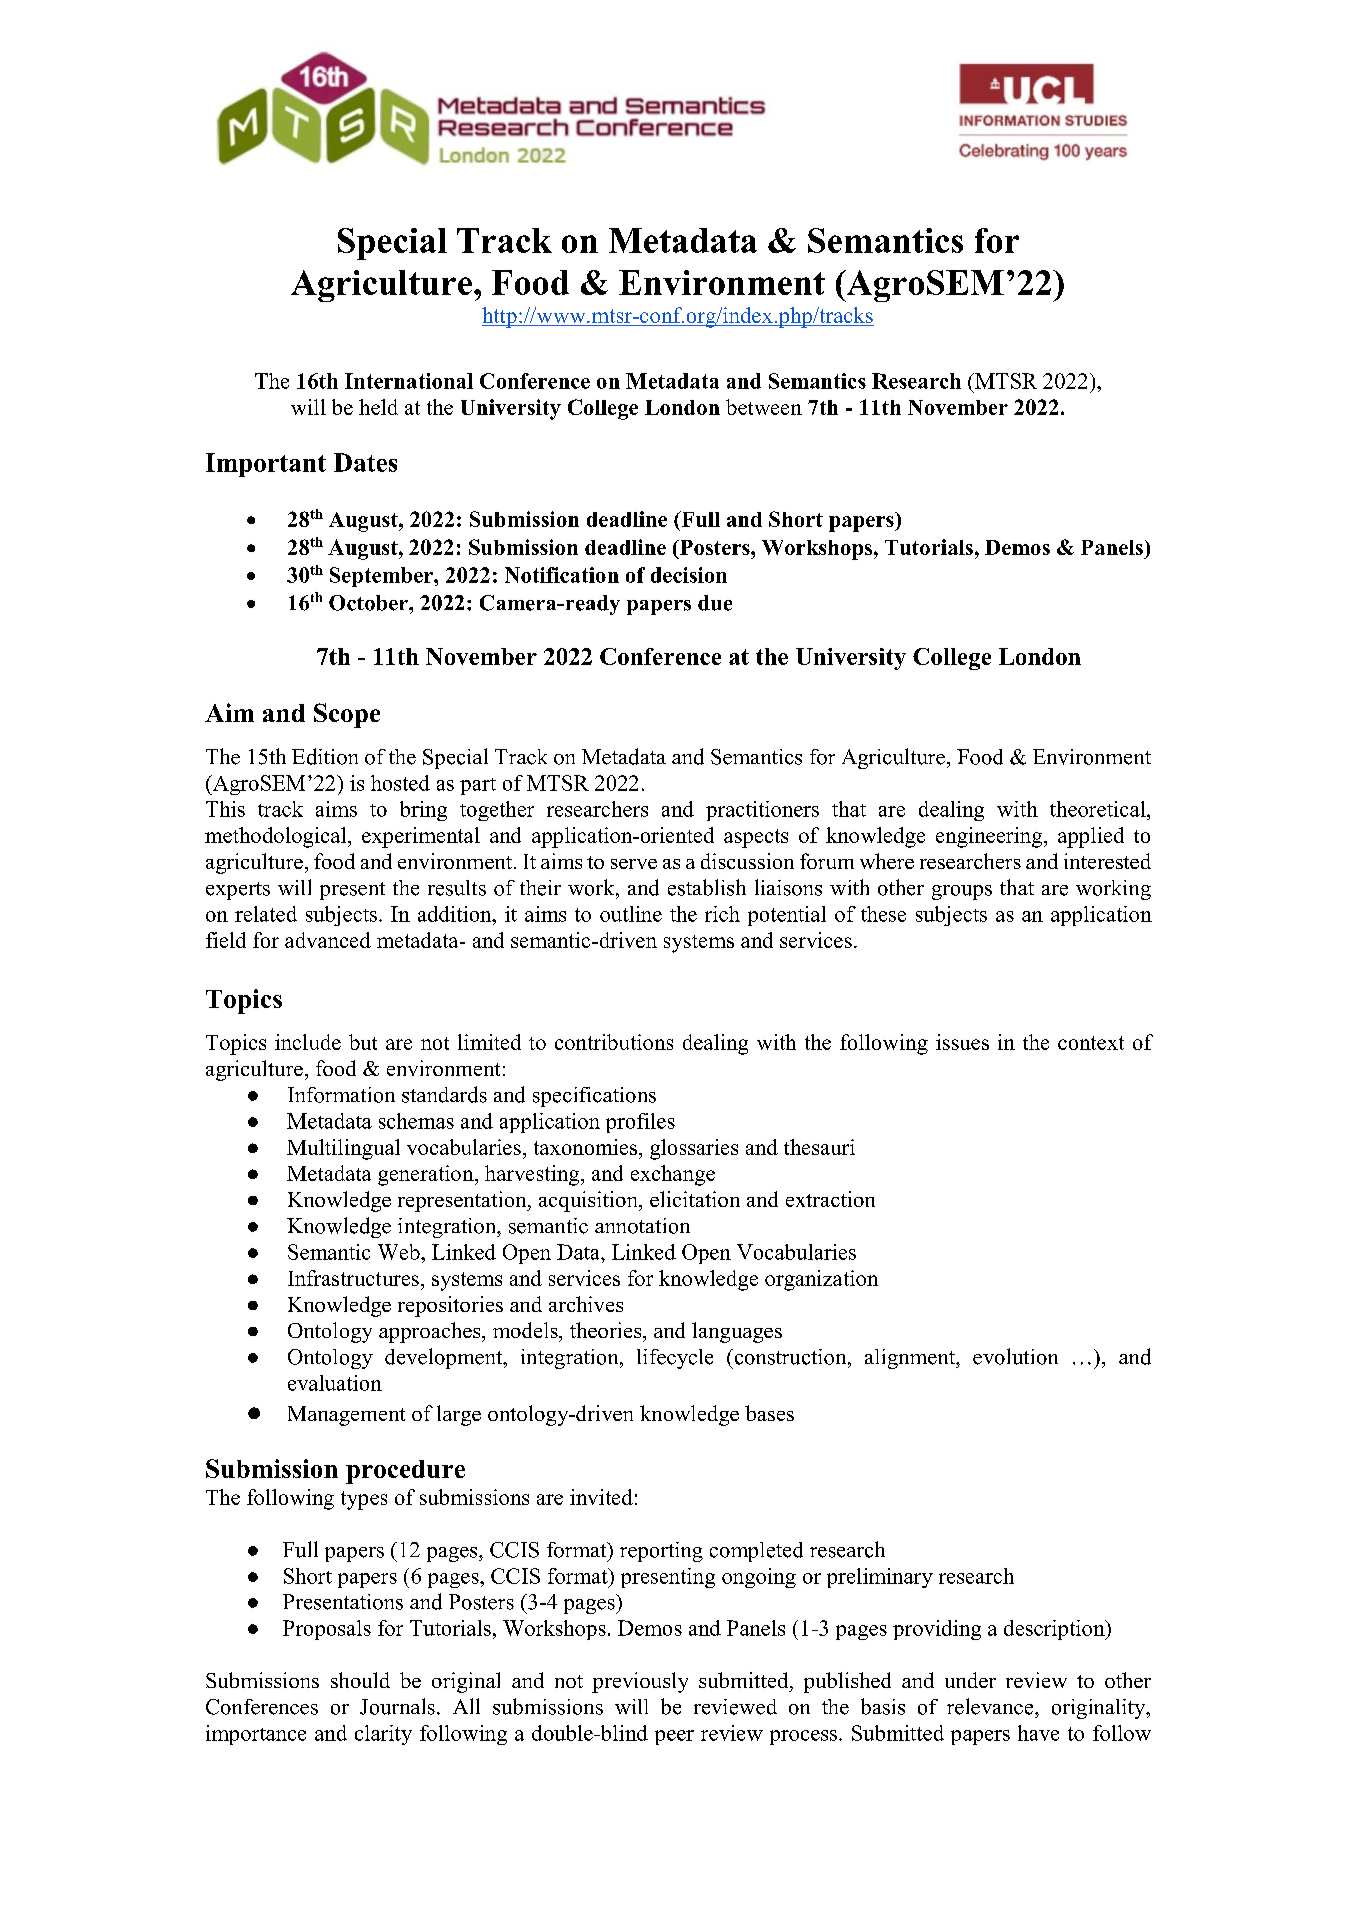  What do you see at coordinates (1015, 1356) in the image?
I see `evolution` at bounding box center [1015, 1356].
